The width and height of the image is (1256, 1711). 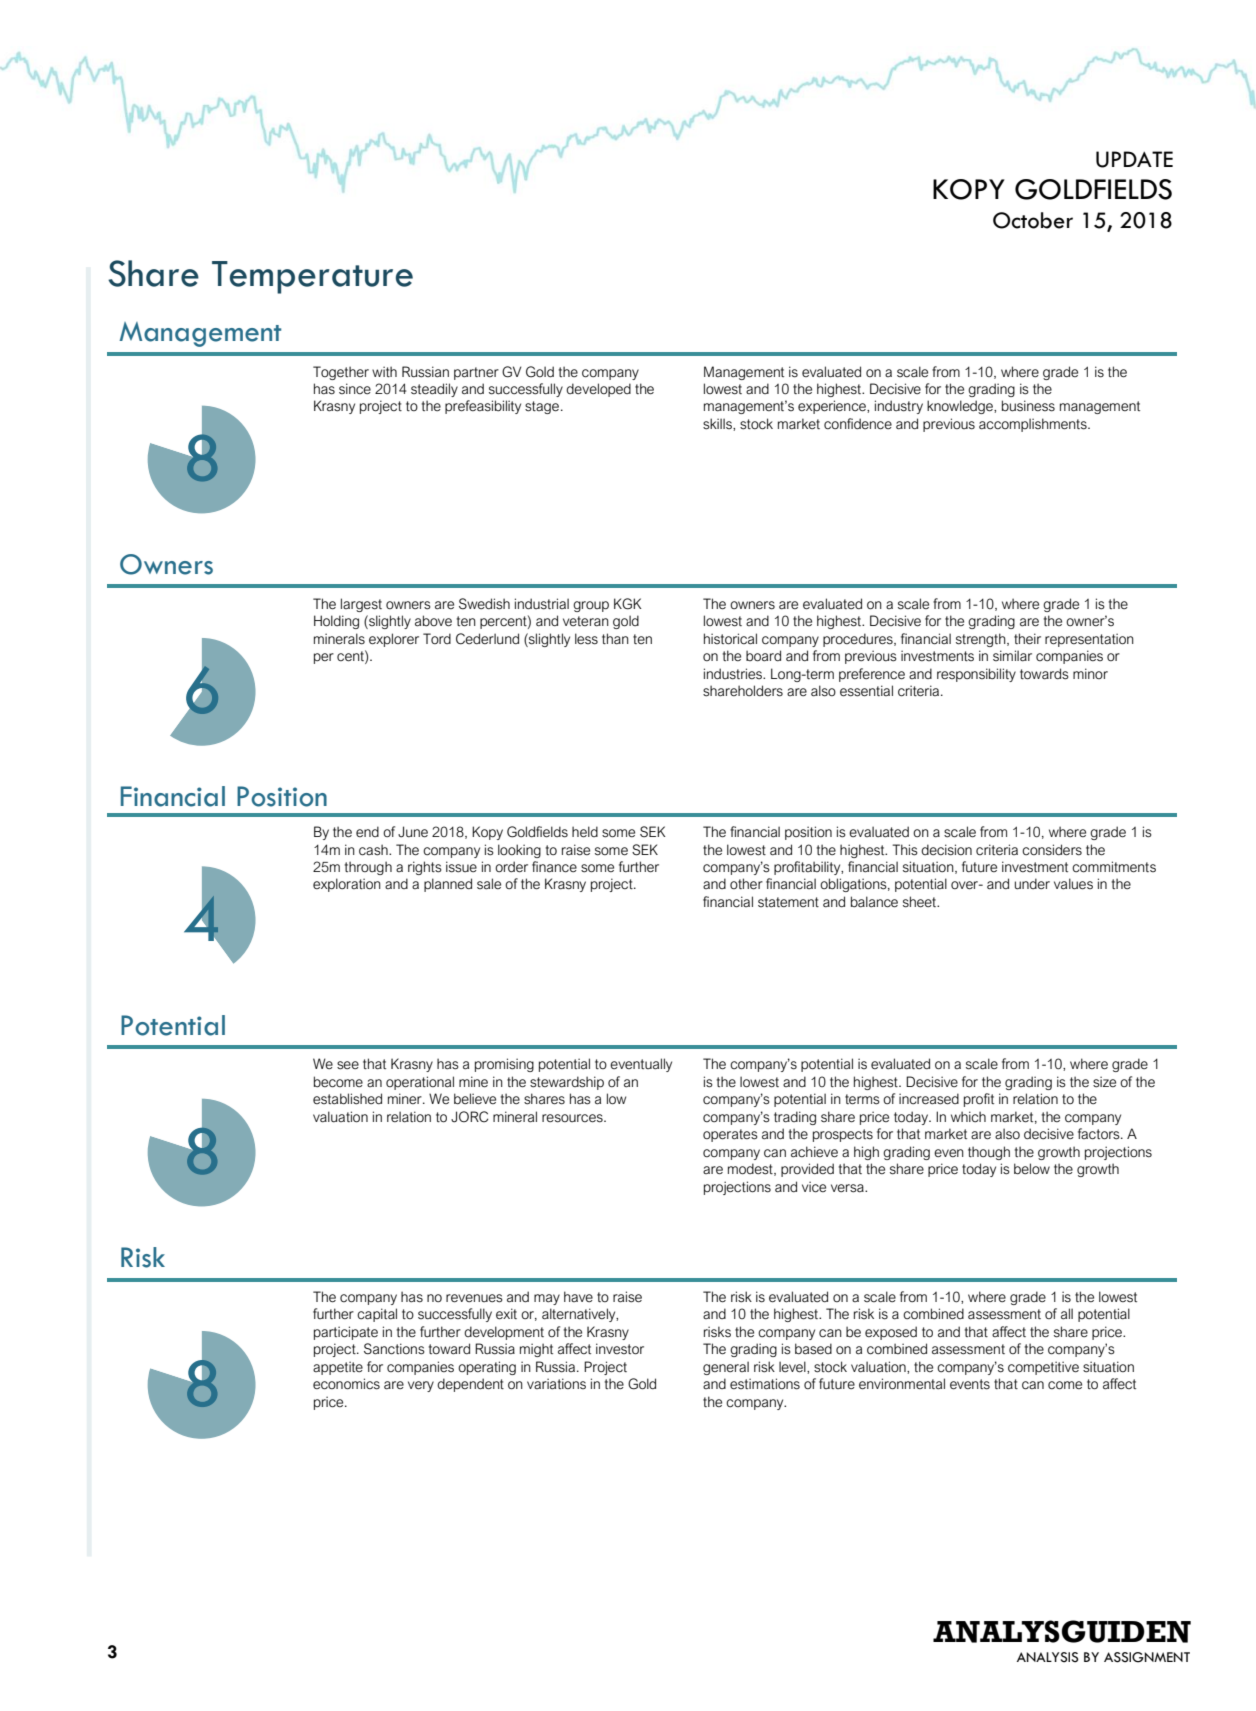 I want to click on Temperature, so click(x=312, y=277).
